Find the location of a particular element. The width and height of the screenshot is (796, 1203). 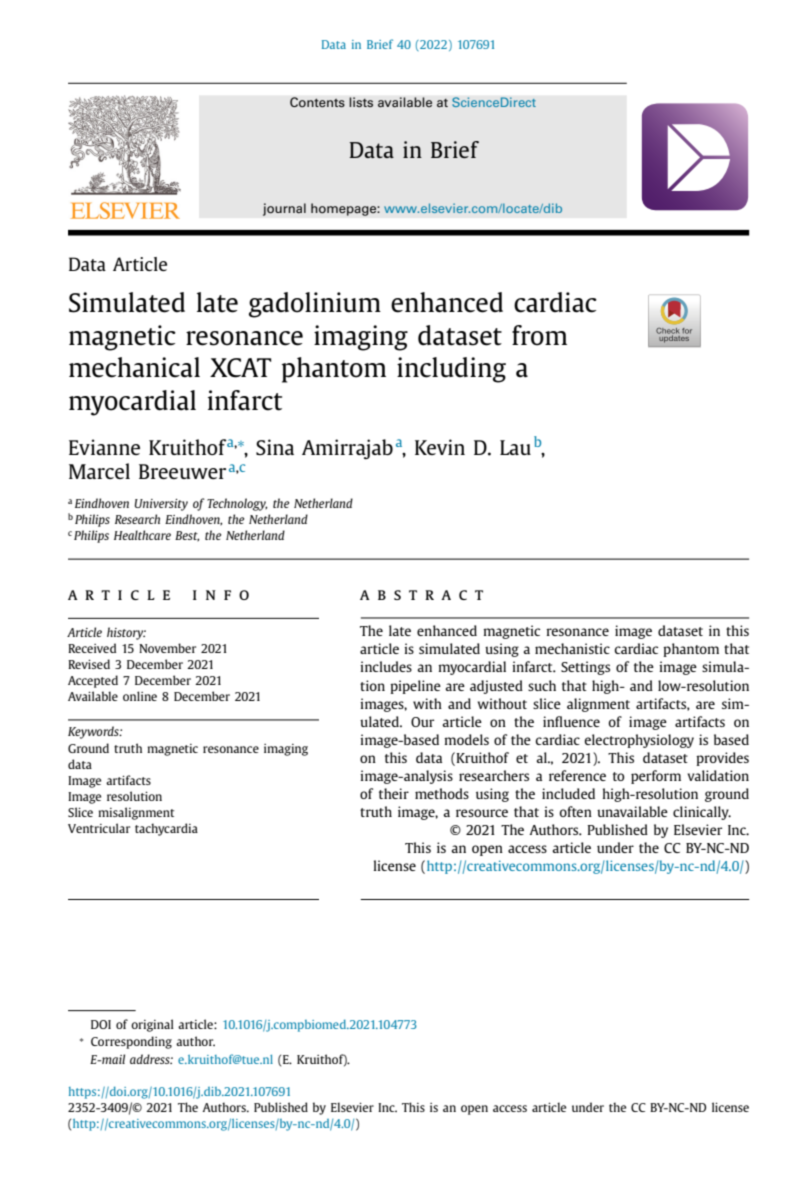

from is located at coordinates (539, 335).
